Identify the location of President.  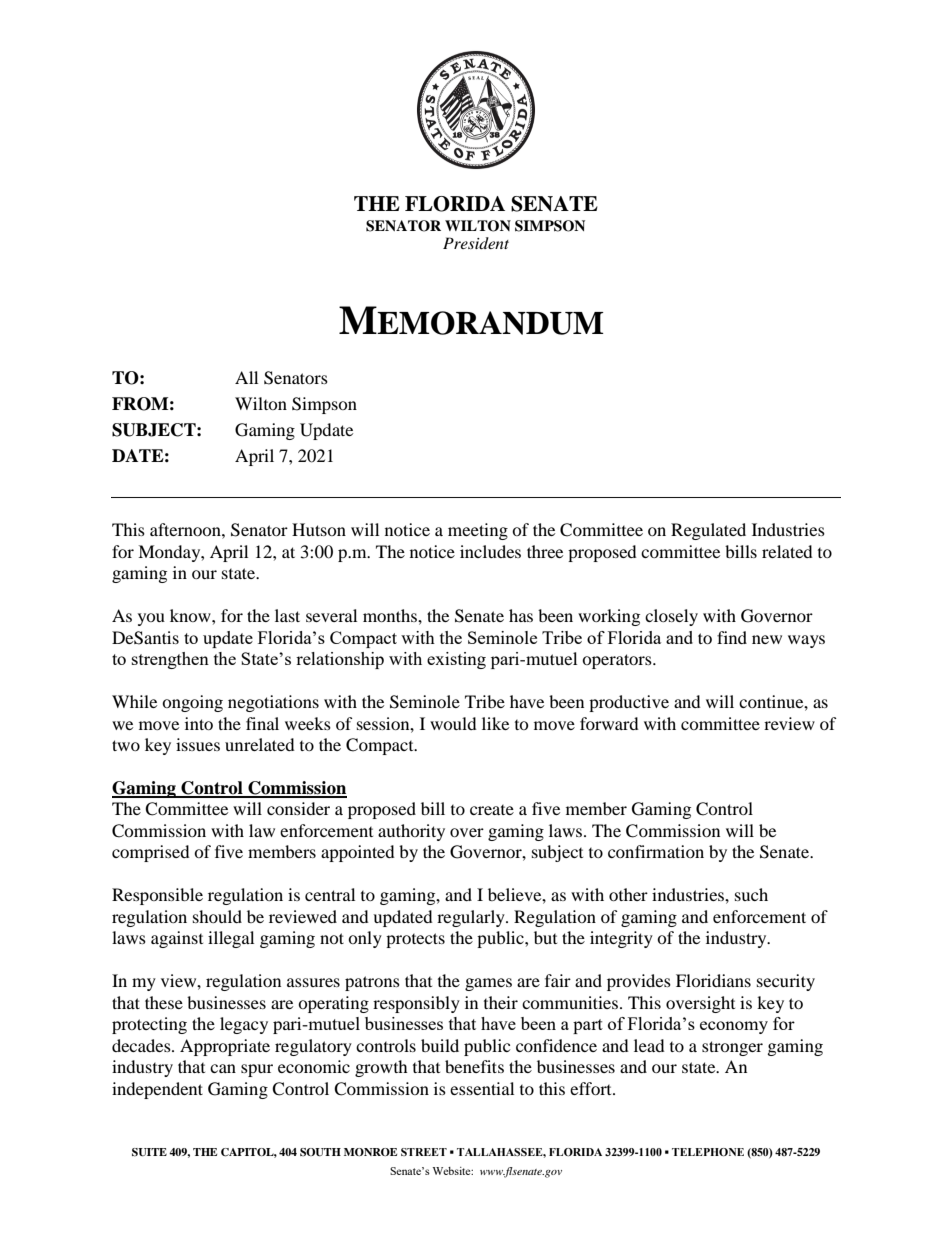
(476, 243).
